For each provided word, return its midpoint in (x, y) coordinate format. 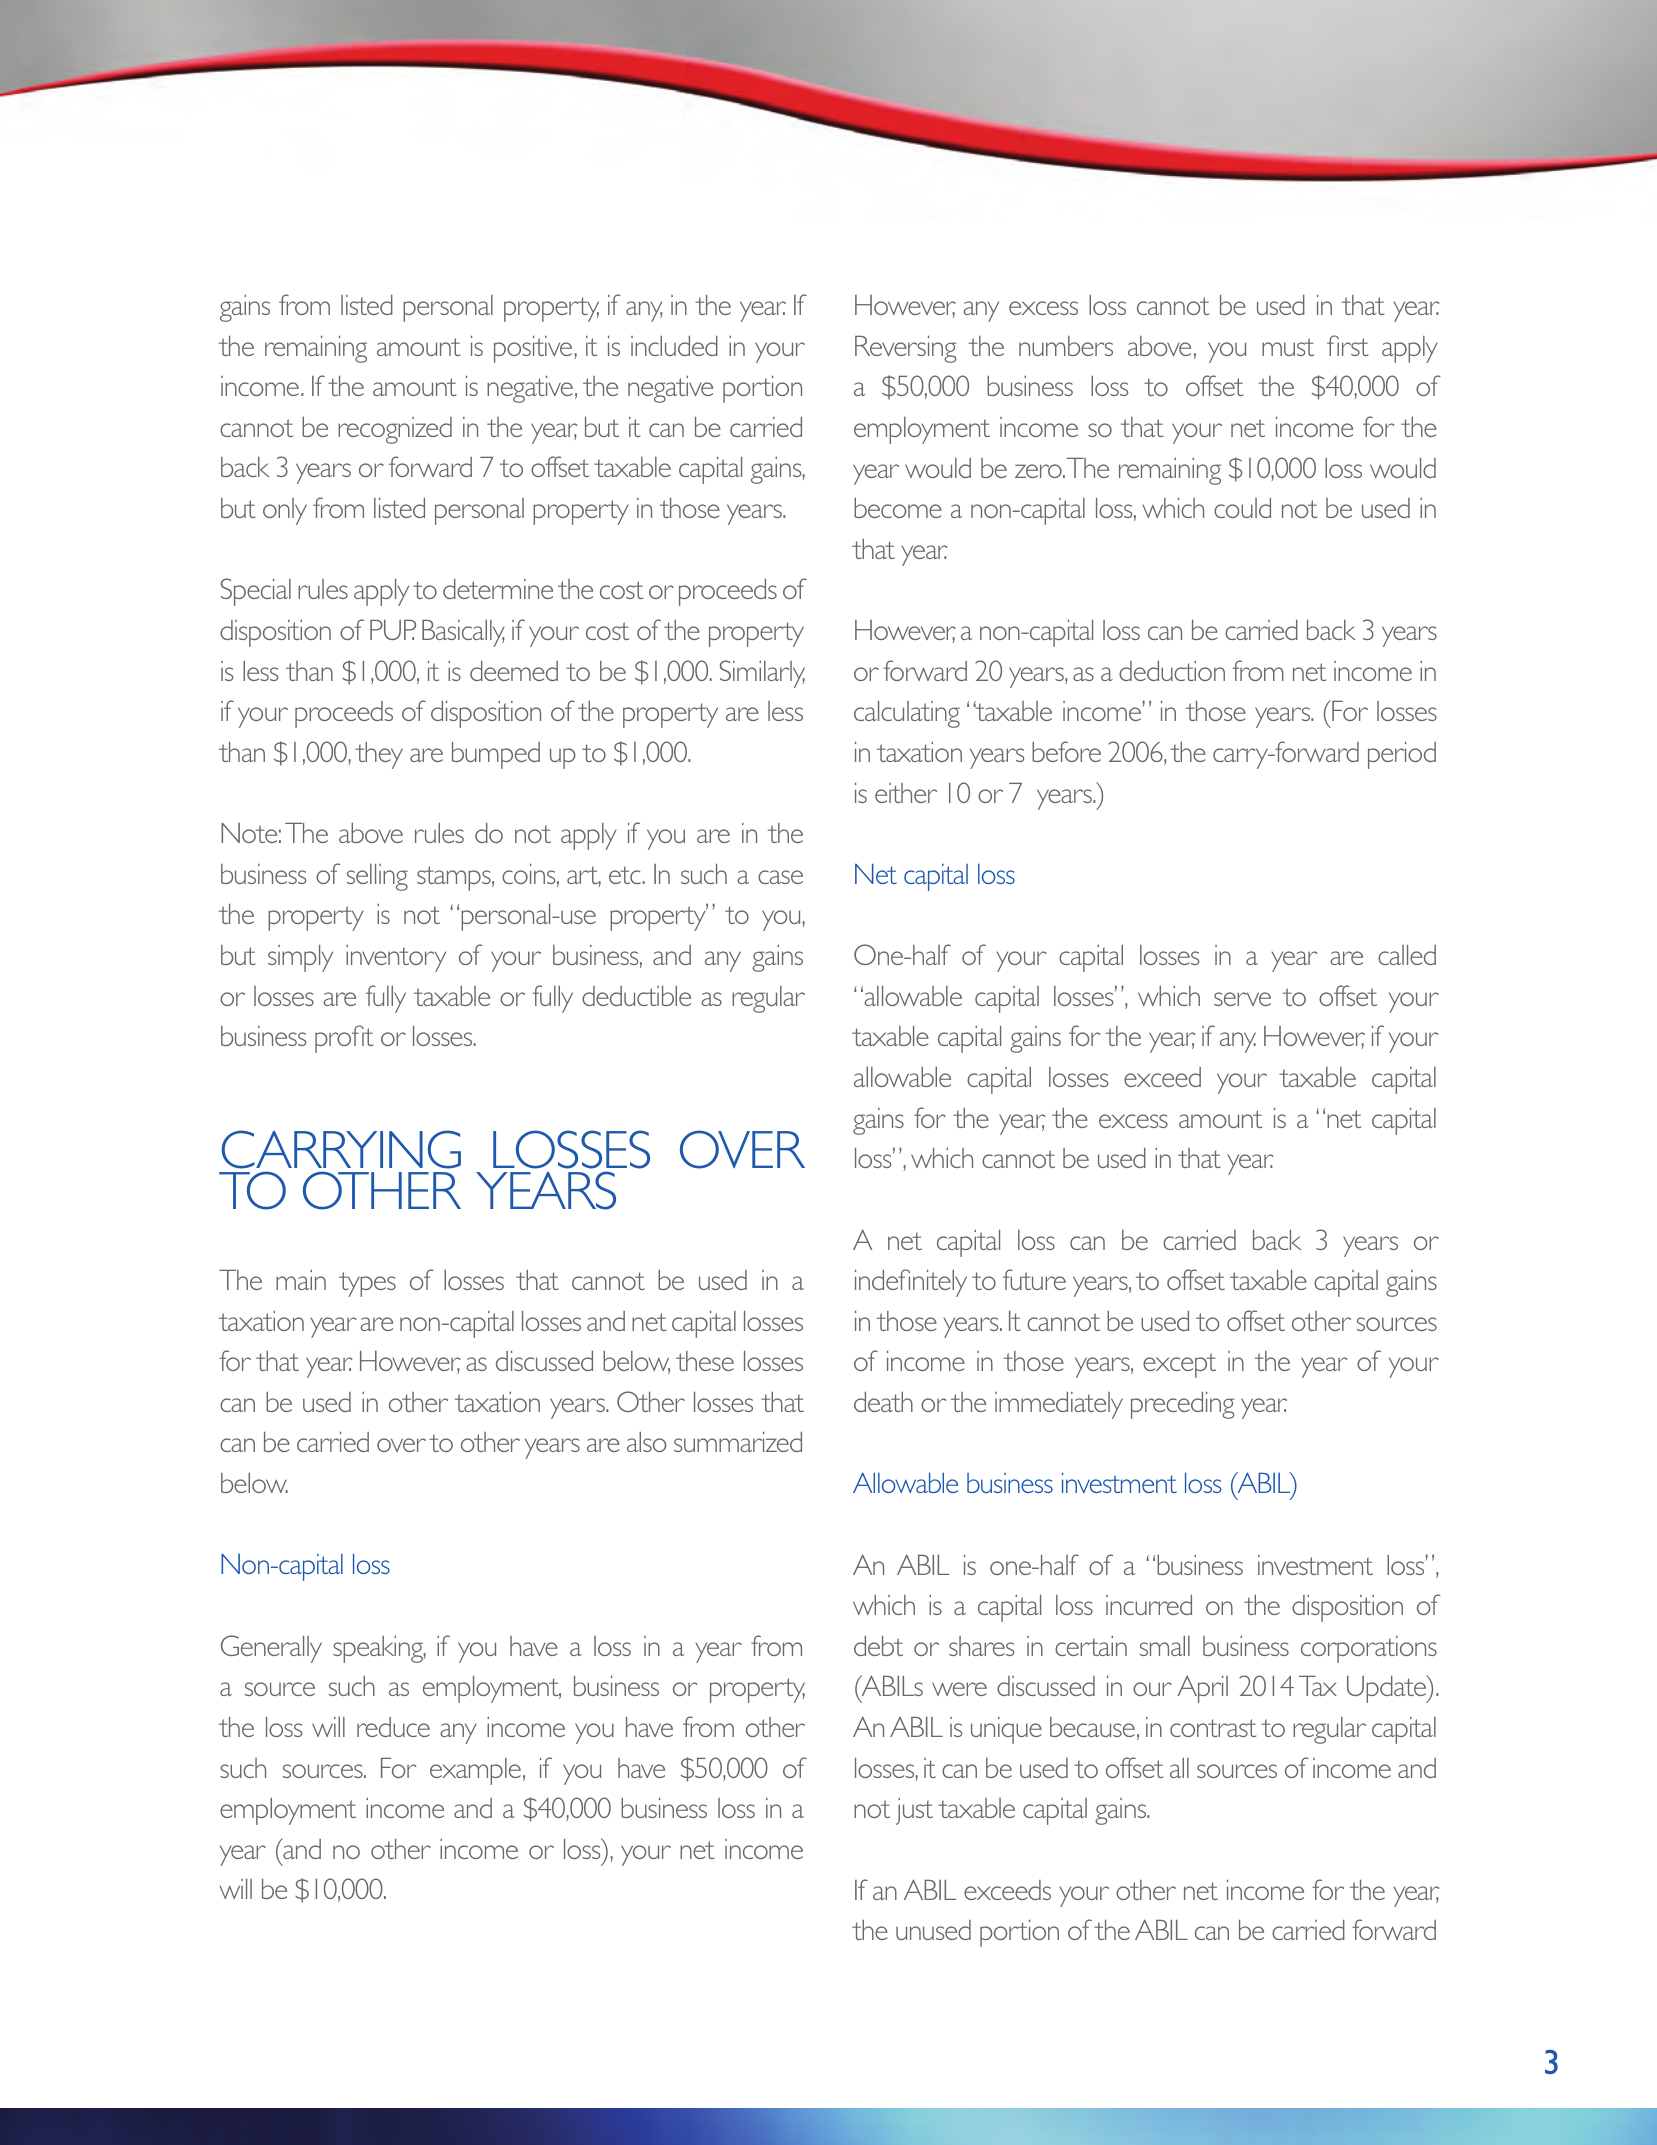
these (705, 1361)
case (780, 877)
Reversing (906, 349)
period (1402, 755)
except (1179, 1365)
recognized (395, 430)
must (1288, 347)
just (914, 1811)
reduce (393, 1727)
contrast (1213, 1728)
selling (377, 877)
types (367, 1284)
